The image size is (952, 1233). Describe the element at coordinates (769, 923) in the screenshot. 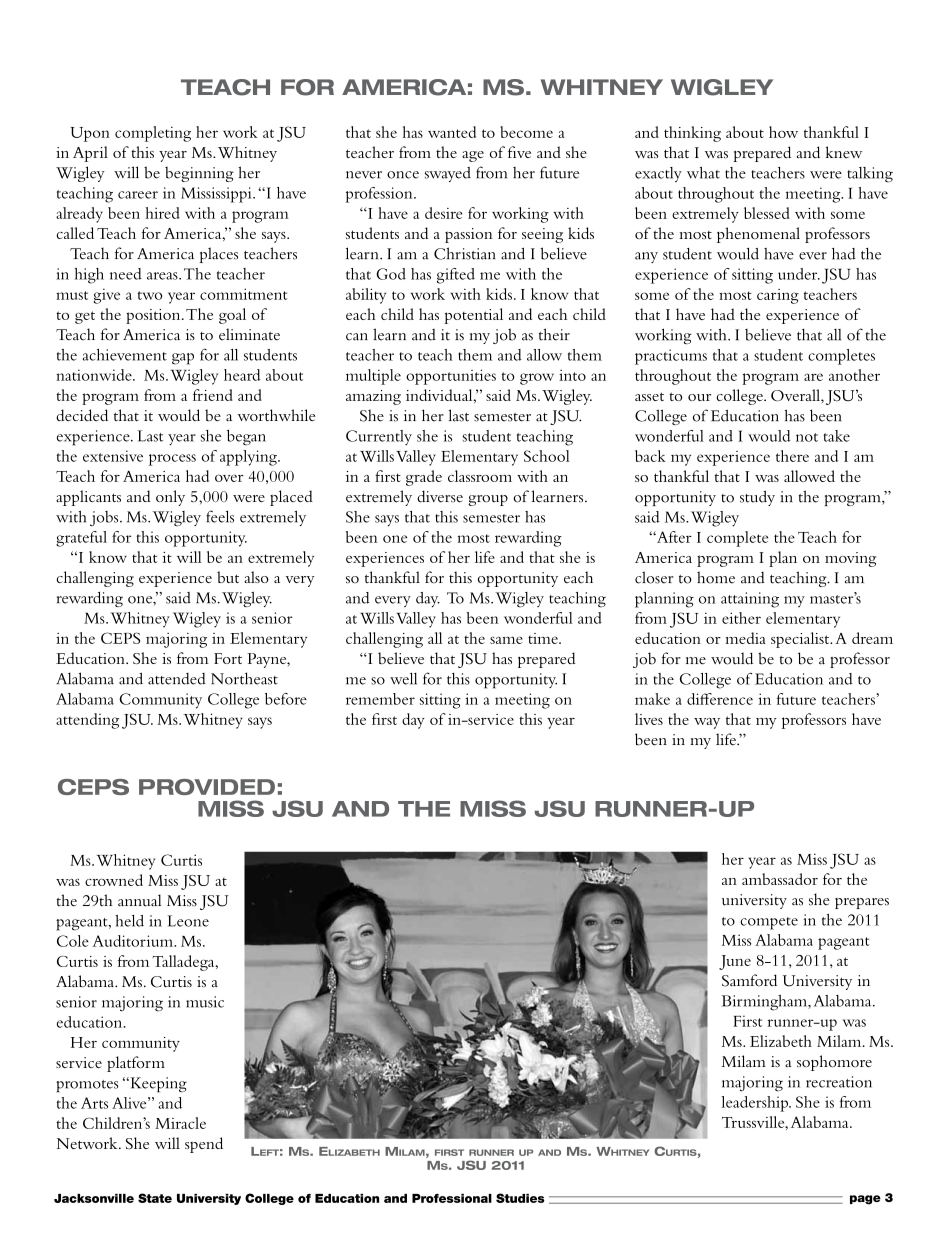

I see `compete` at that location.
